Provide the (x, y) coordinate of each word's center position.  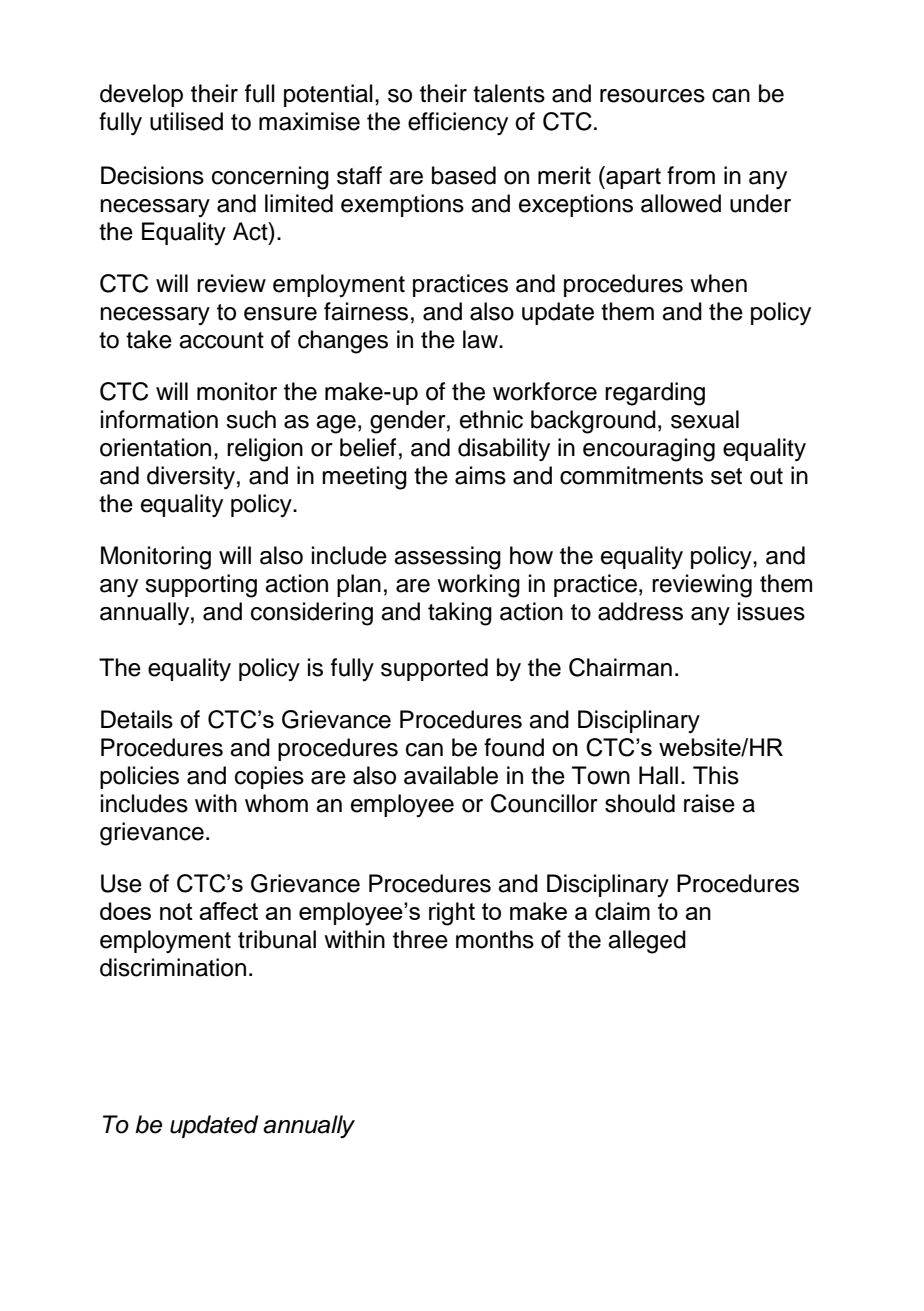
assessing (447, 558)
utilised (186, 121)
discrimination (173, 967)
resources (652, 96)
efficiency (458, 123)
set (726, 476)
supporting (201, 586)
